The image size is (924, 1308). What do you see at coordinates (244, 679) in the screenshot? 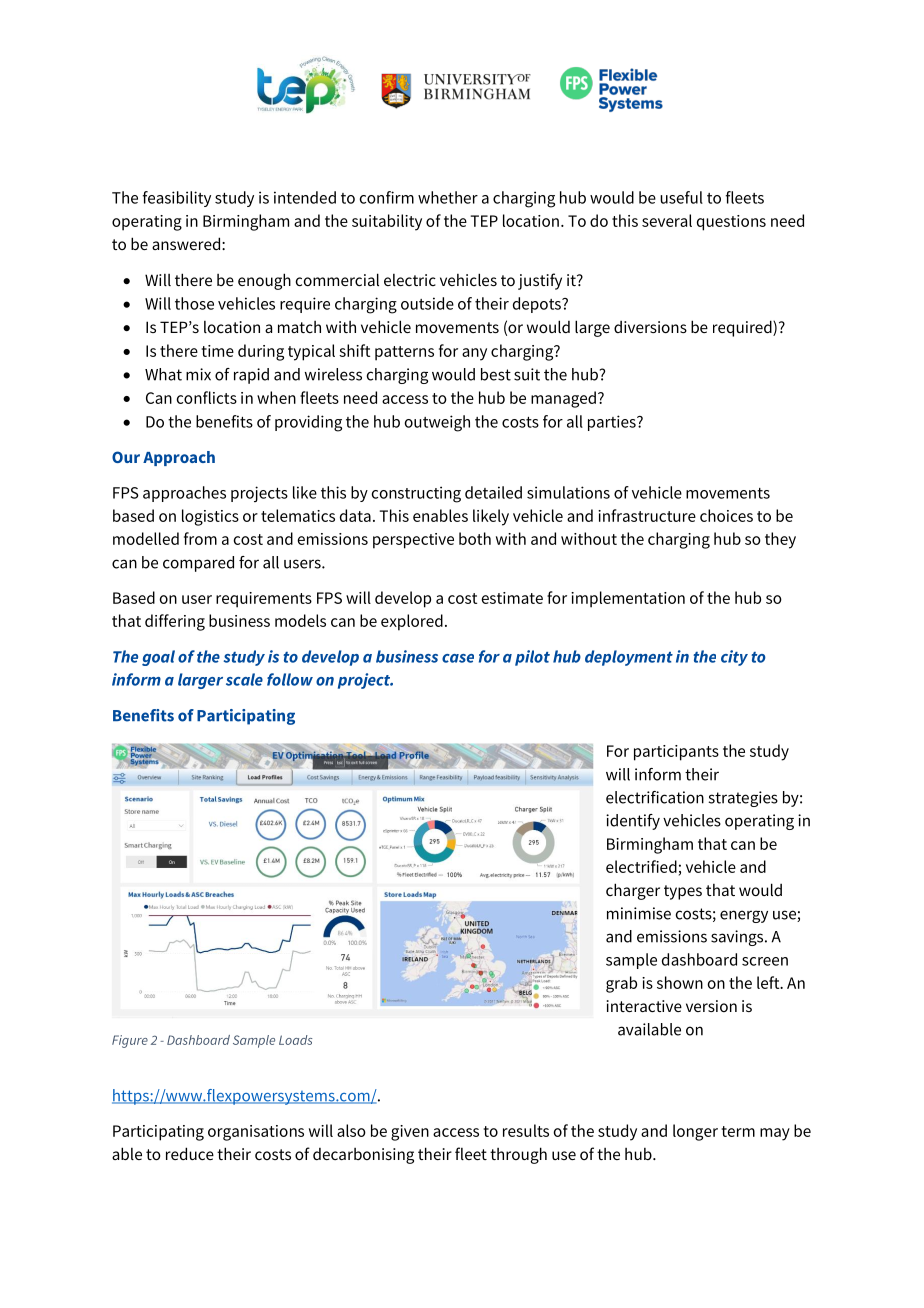
I see `scale` at bounding box center [244, 679].
